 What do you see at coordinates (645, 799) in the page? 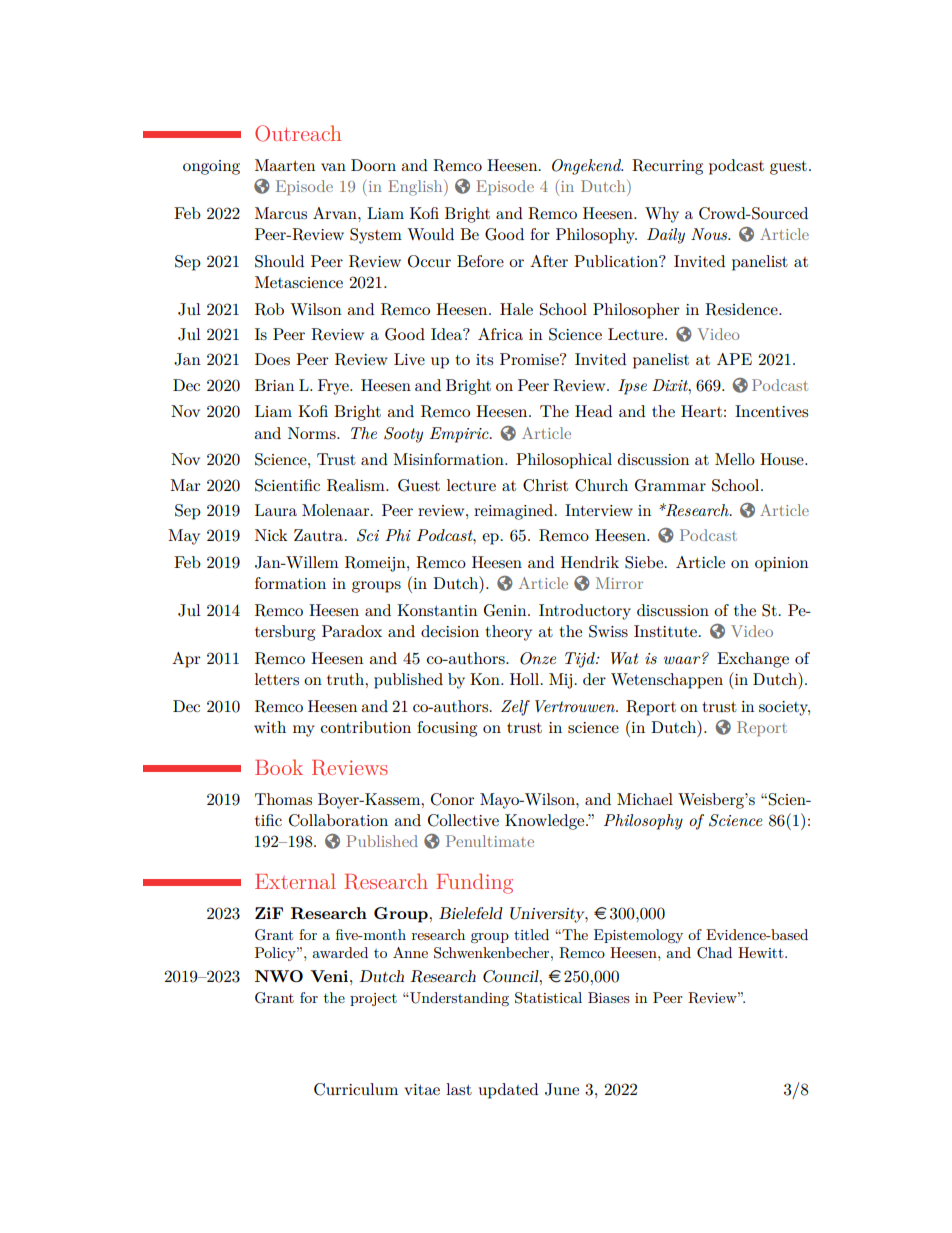
I see `Michael` at bounding box center [645, 799].
